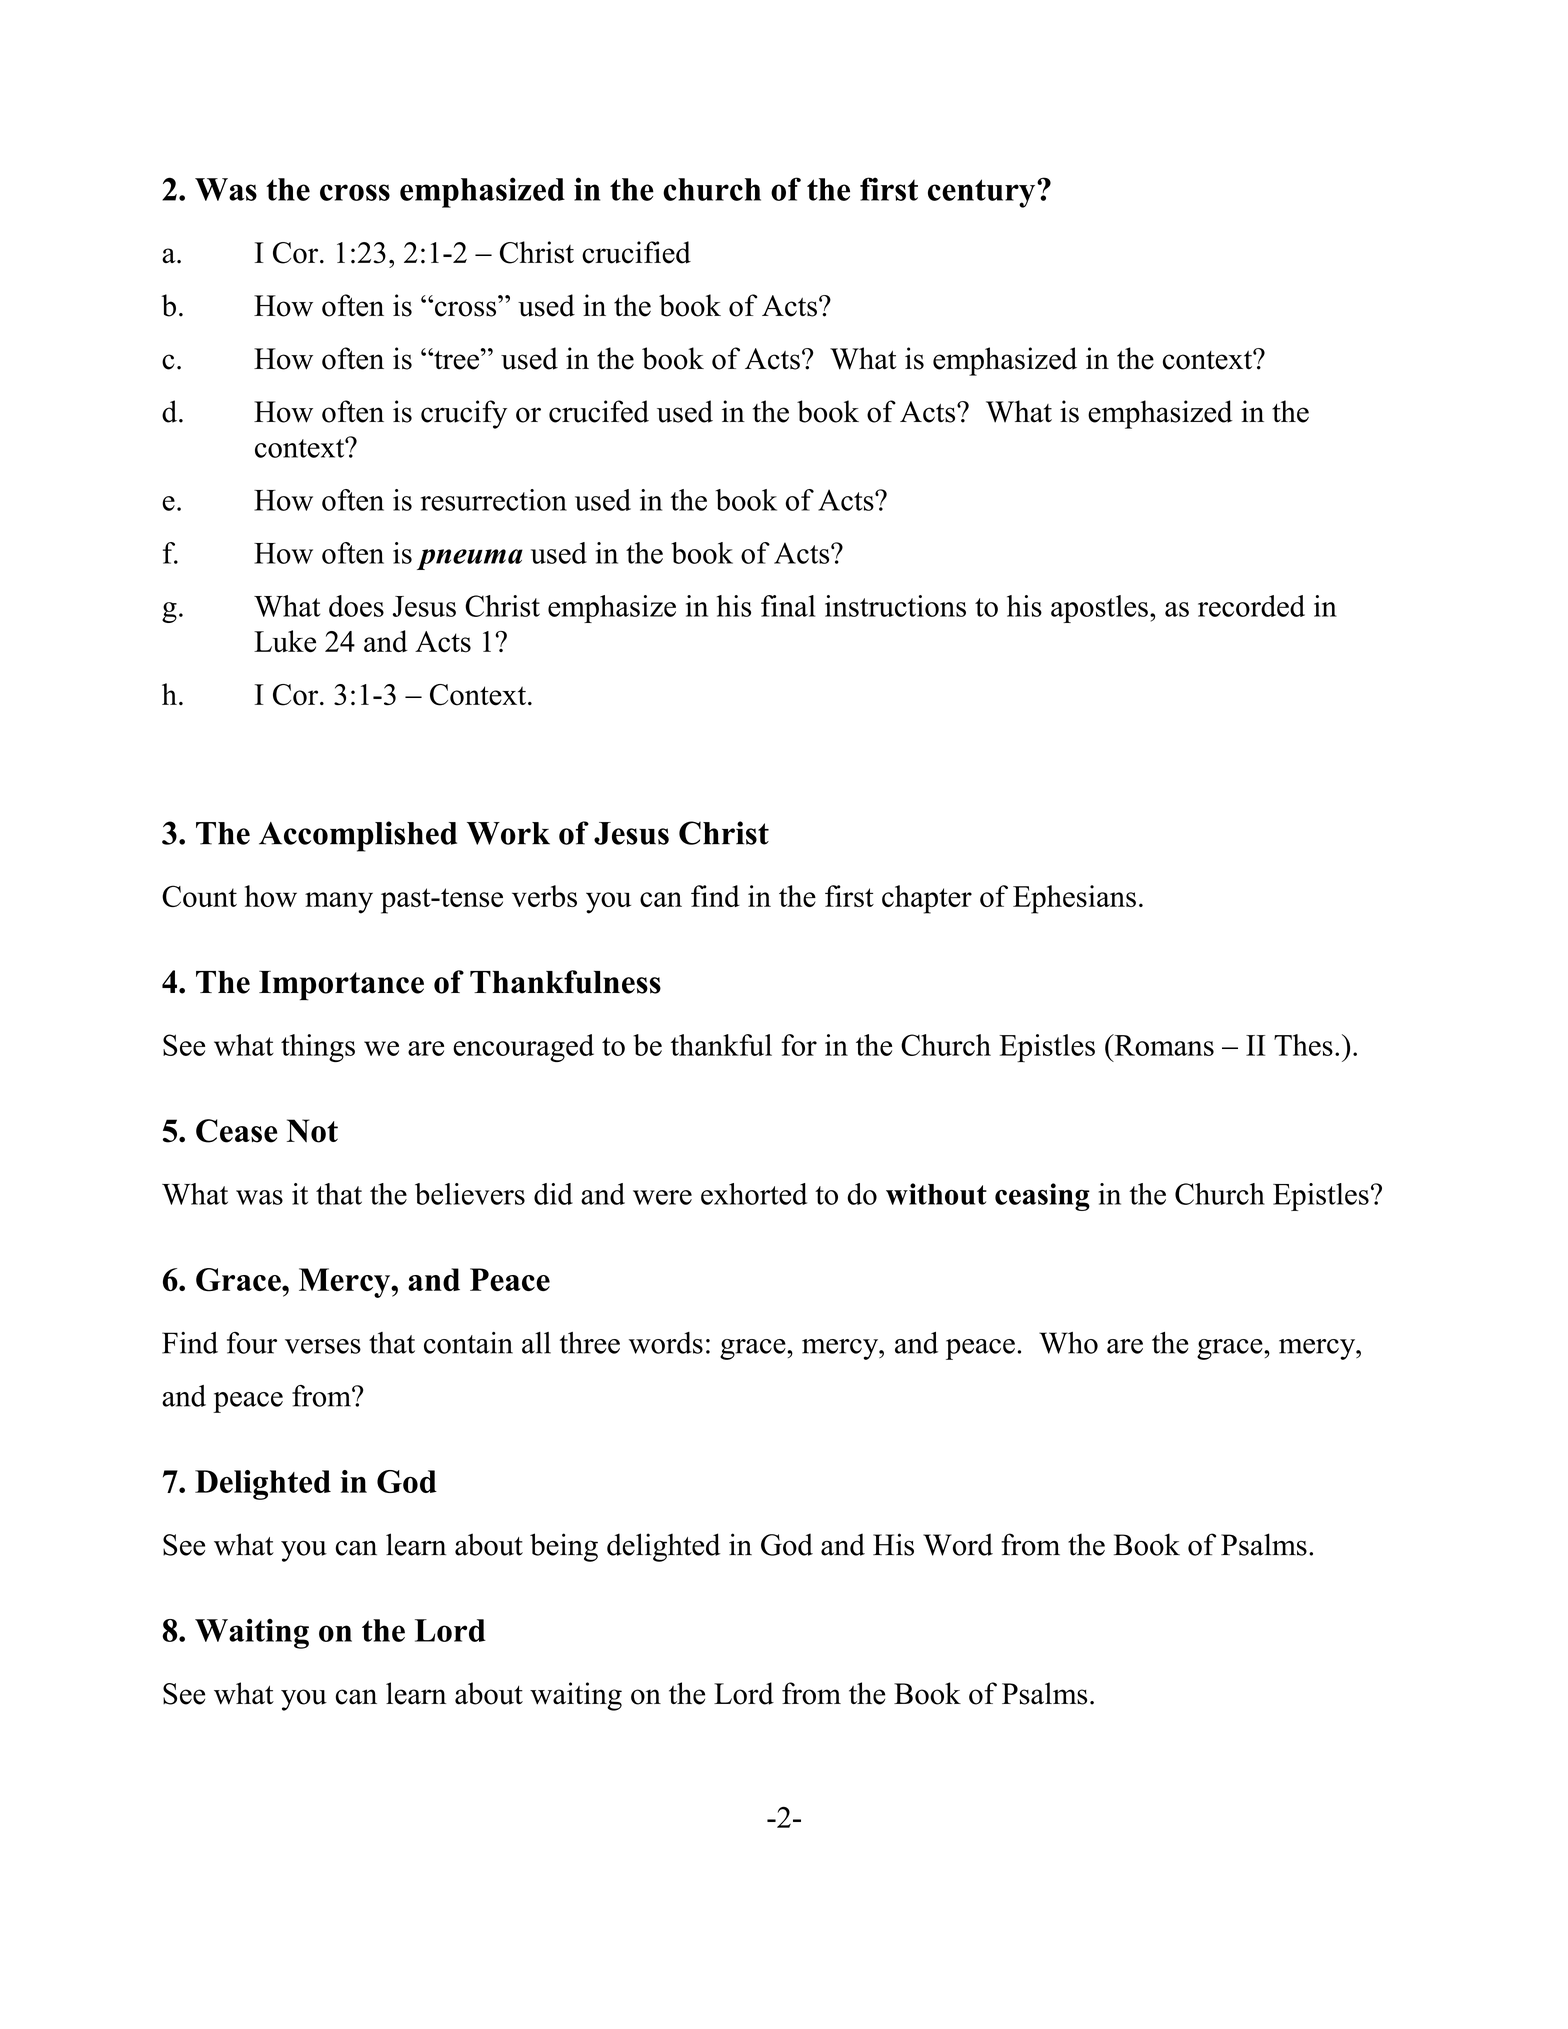  What do you see at coordinates (318, 1048) in the screenshot?
I see `things` at bounding box center [318, 1048].
